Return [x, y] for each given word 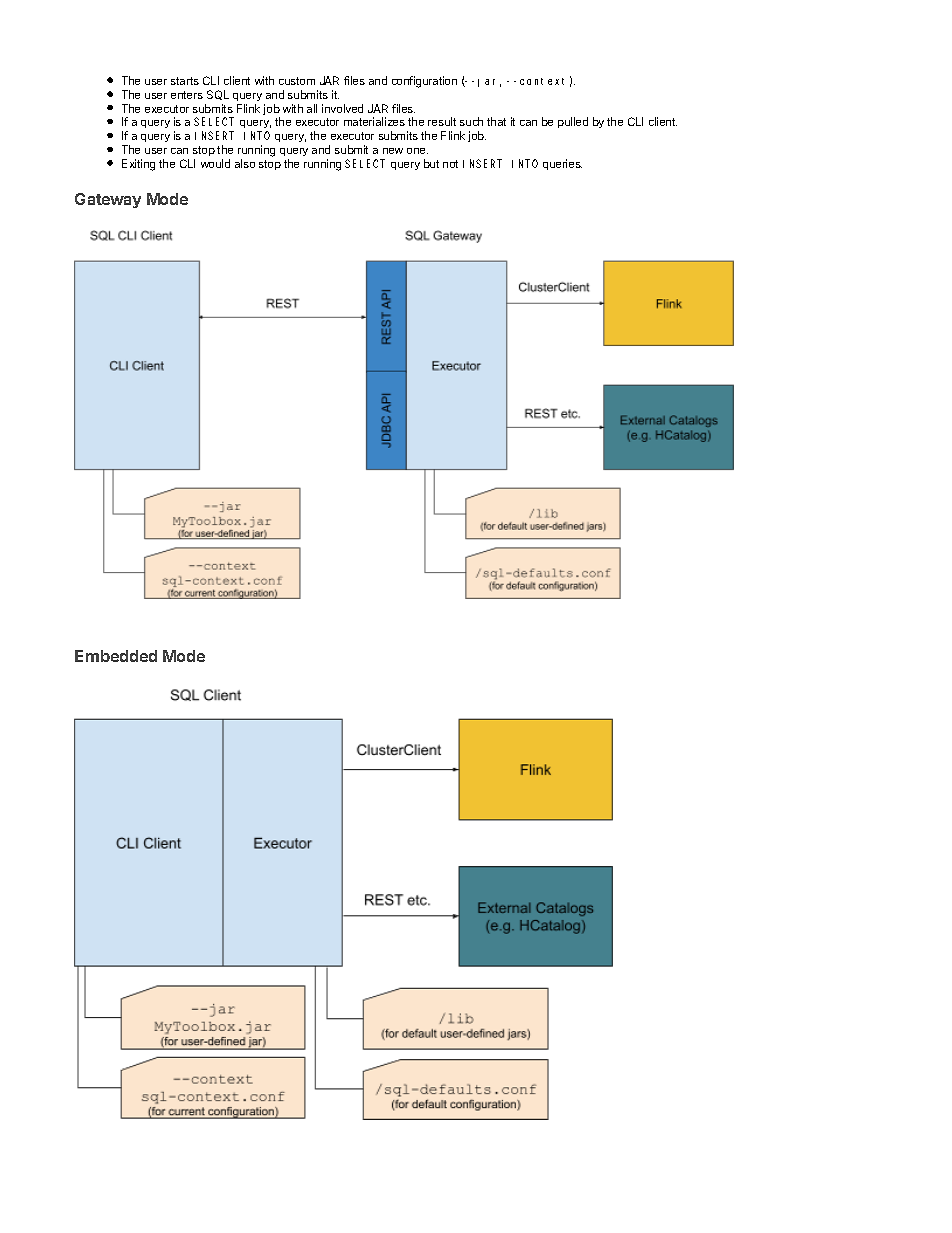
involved [342, 108]
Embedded [116, 656]
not [450, 164]
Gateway [108, 200]
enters [187, 95]
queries [562, 164]
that [496, 121]
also [245, 163]
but [431, 163]
